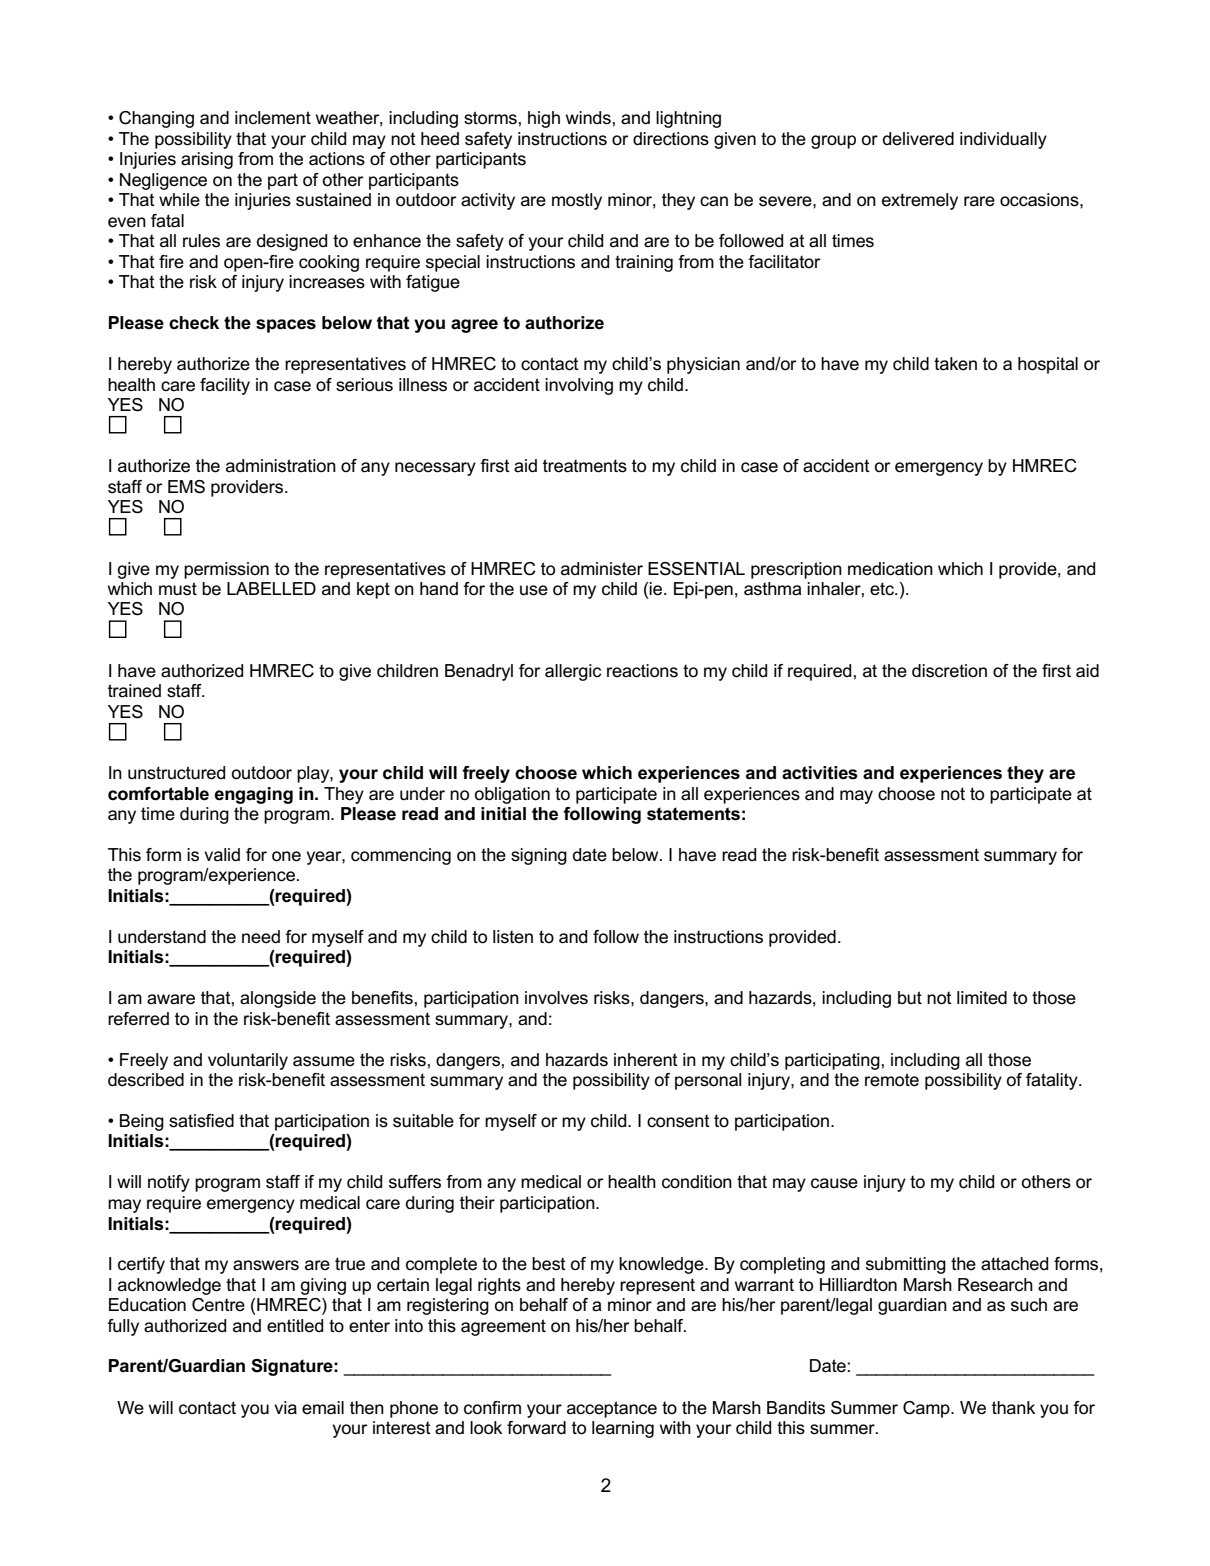  I want to click on Camp, so click(927, 1409).
